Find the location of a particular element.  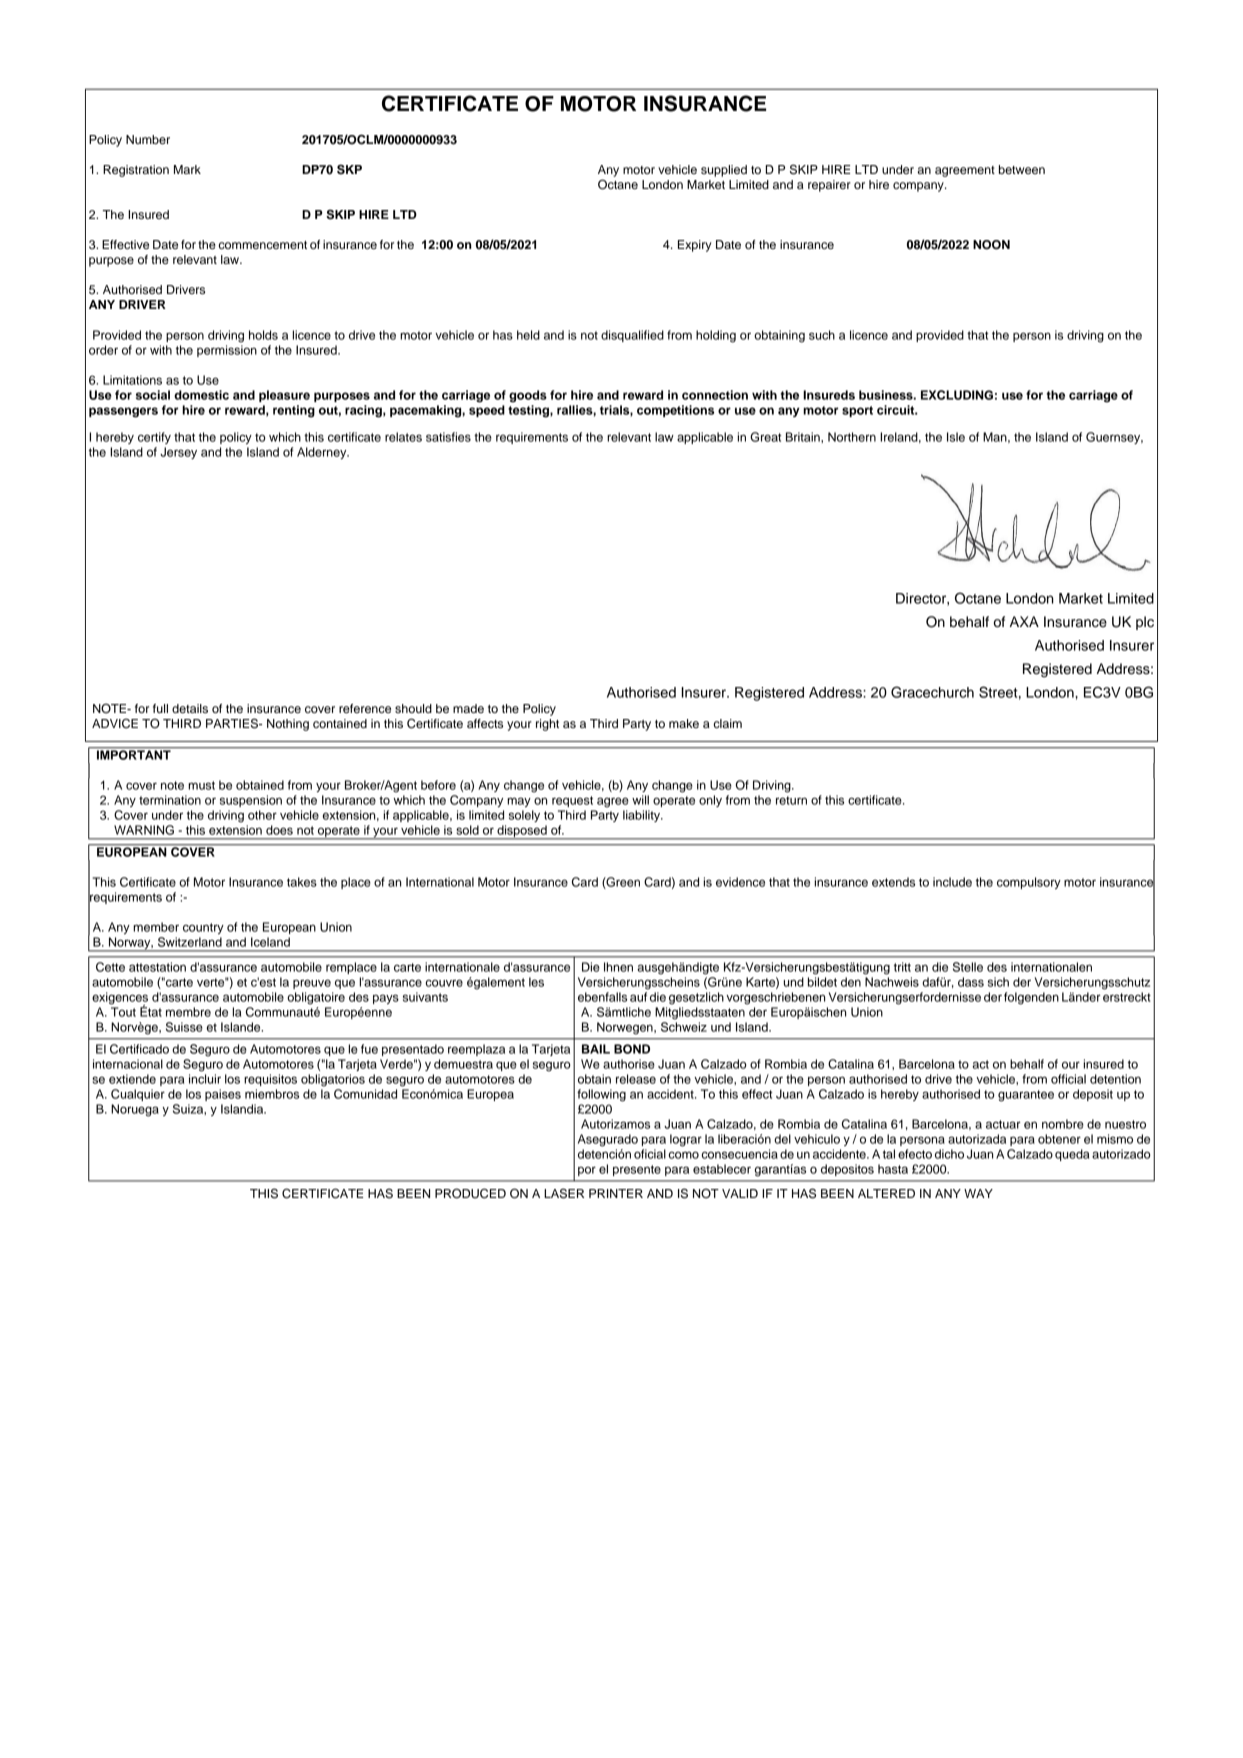

competitions is located at coordinates (675, 411).
